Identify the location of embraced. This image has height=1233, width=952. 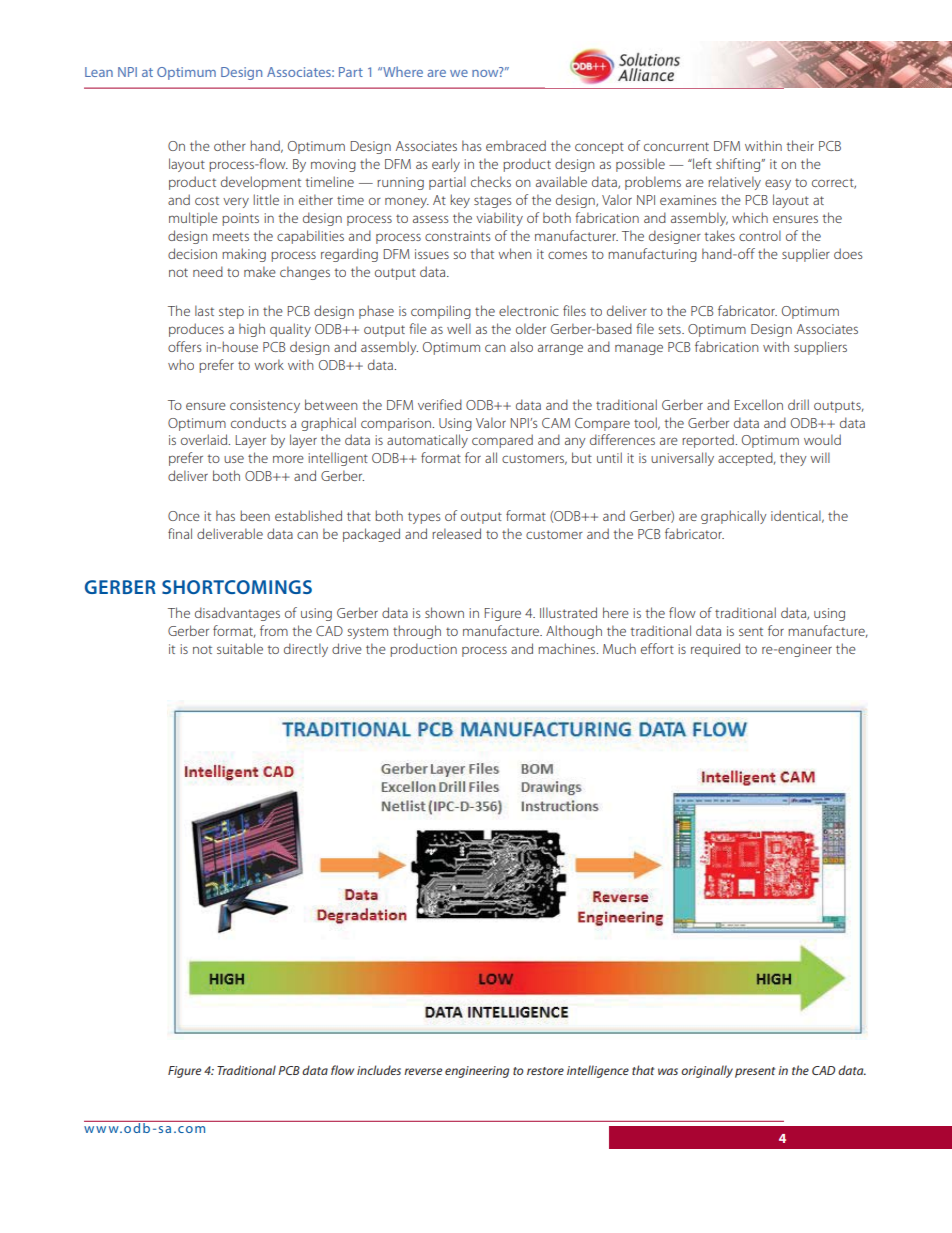
(516, 145).
